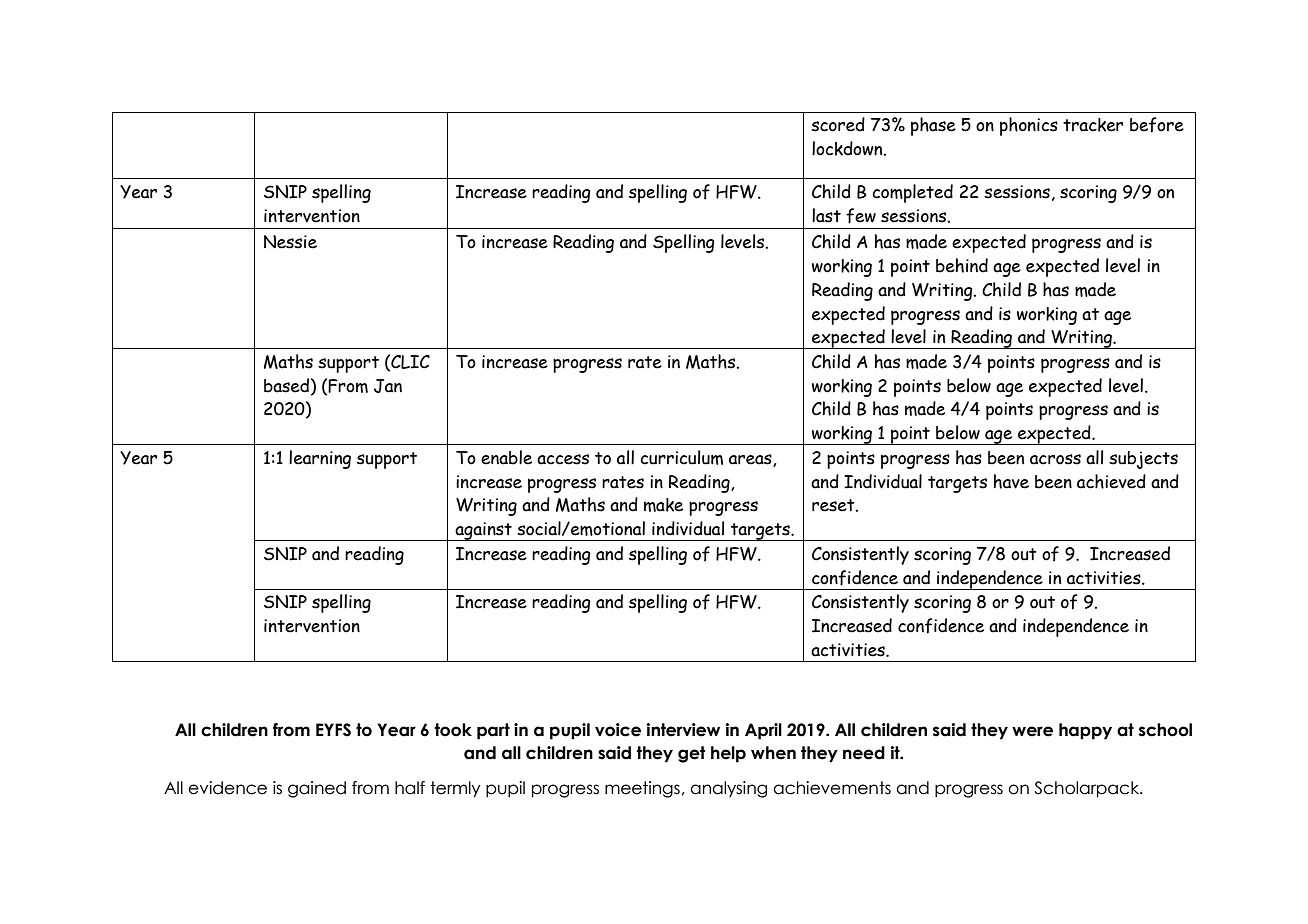 This page has width=1308, height=924. I want to click on curriculum, so click(681, 457).
